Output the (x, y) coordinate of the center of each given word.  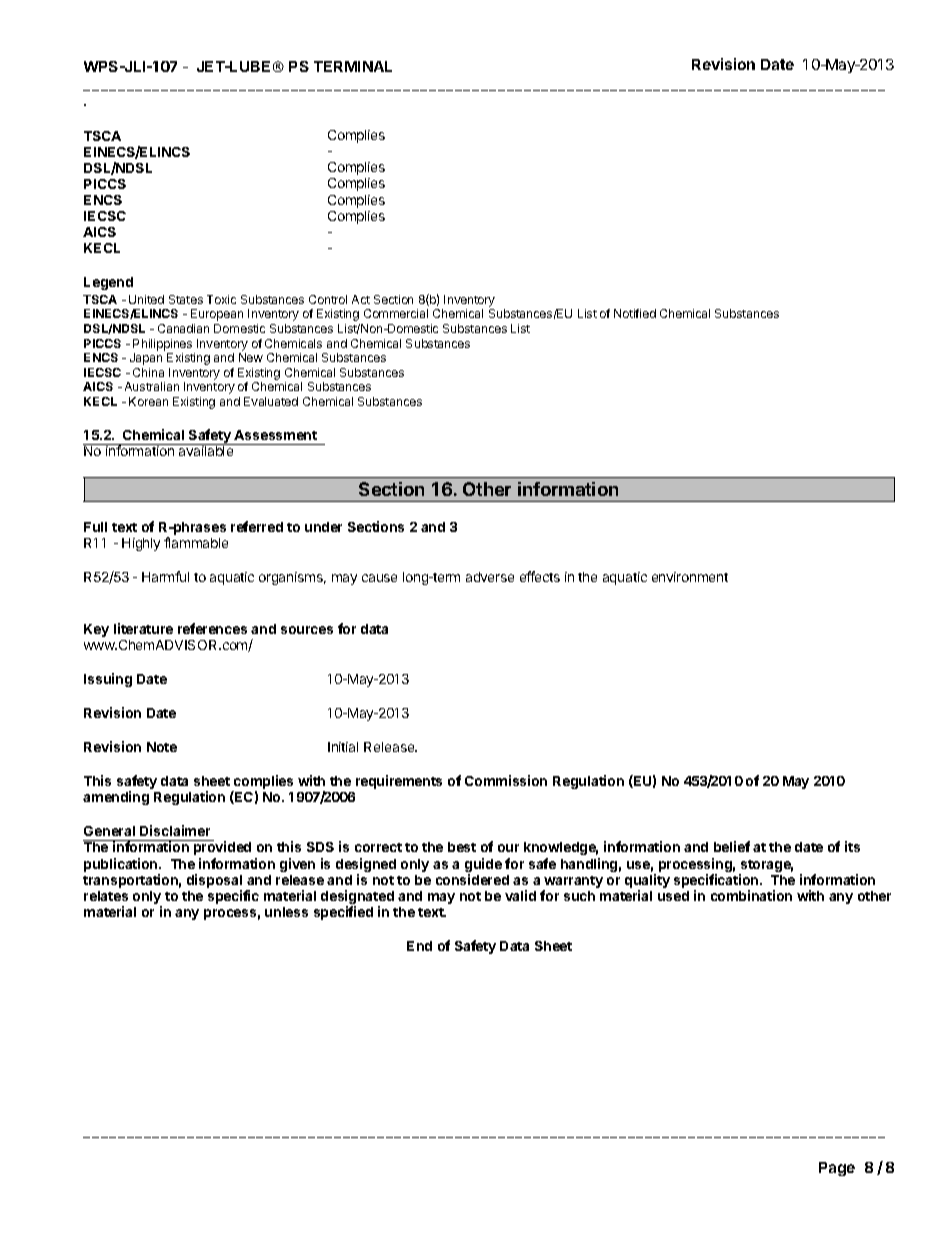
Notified (635, 313)
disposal (214, 882)
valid (520, 895)
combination (751, 895)
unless (286, 912)
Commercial (396, 313)
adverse (490, 577)
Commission (506, 780)
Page (837, 1169)
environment (690, 577)
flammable (196, 542)
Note (162, 747)
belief (732, 846)
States (186, 299)
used (673, 896)
